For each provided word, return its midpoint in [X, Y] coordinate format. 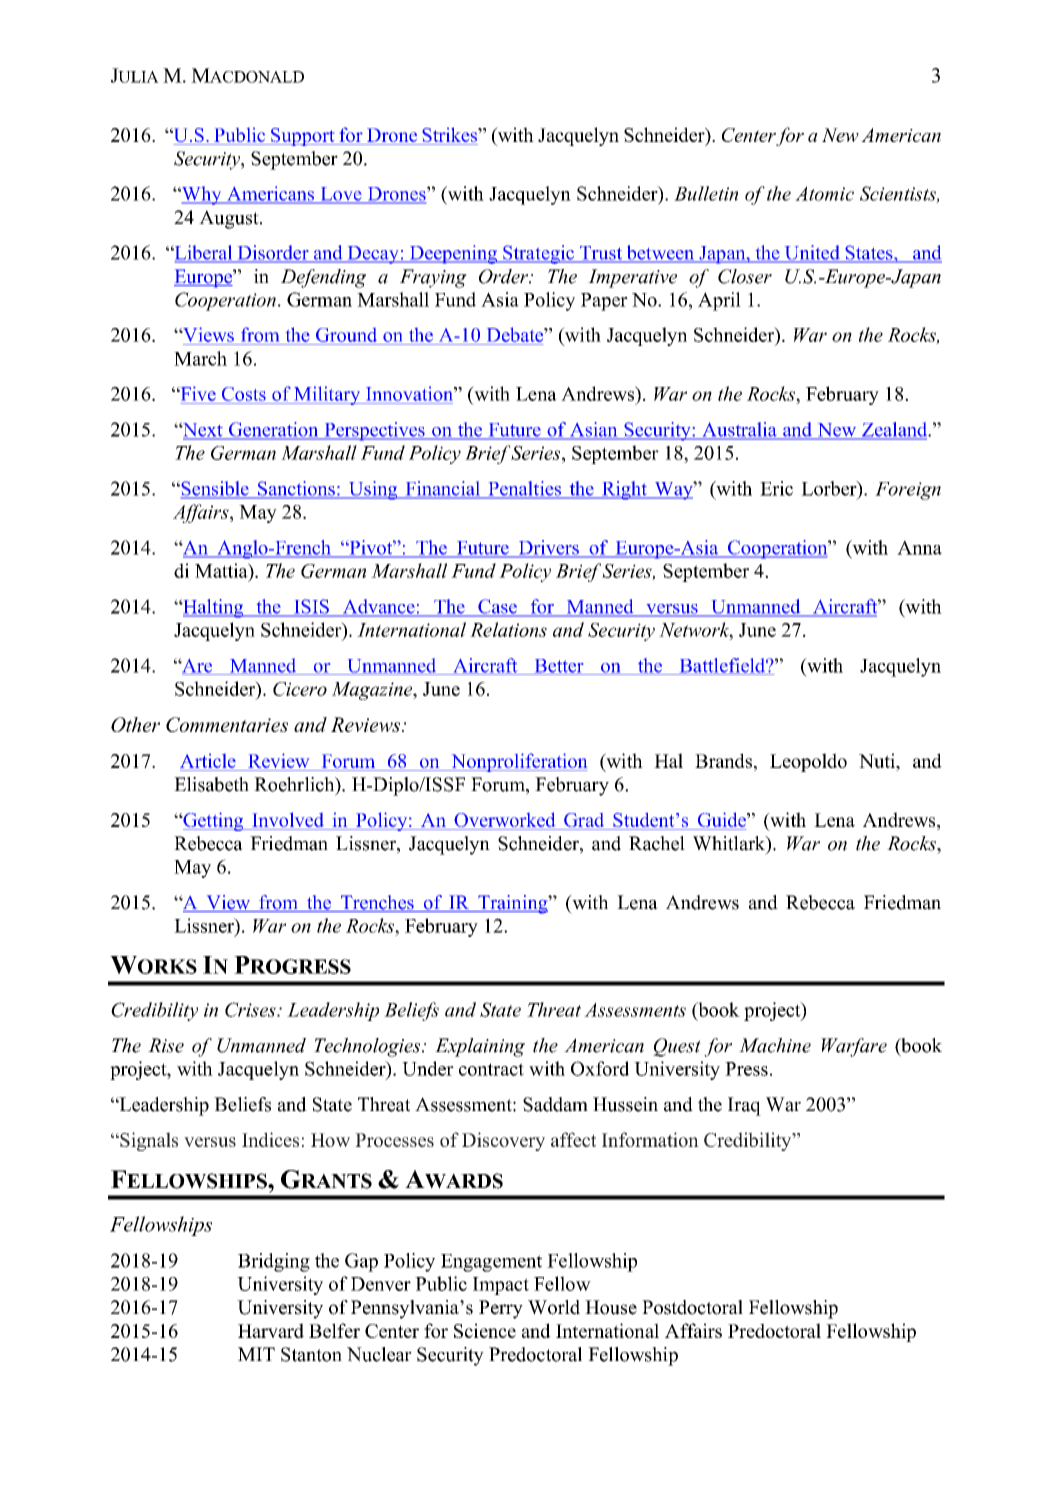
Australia [739, 430]
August [230, 219]
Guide [721, 821]
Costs [244, 394]
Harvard [271, 1330]
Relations [508, 629]
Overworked [505, 821]
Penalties [524, 489]
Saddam [555, 1104]
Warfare [854, 1047]
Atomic [824, 193]
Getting [213, 821]
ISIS [311, 607]
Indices [270, 1139]
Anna [919, 547]
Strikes [449, 136]
